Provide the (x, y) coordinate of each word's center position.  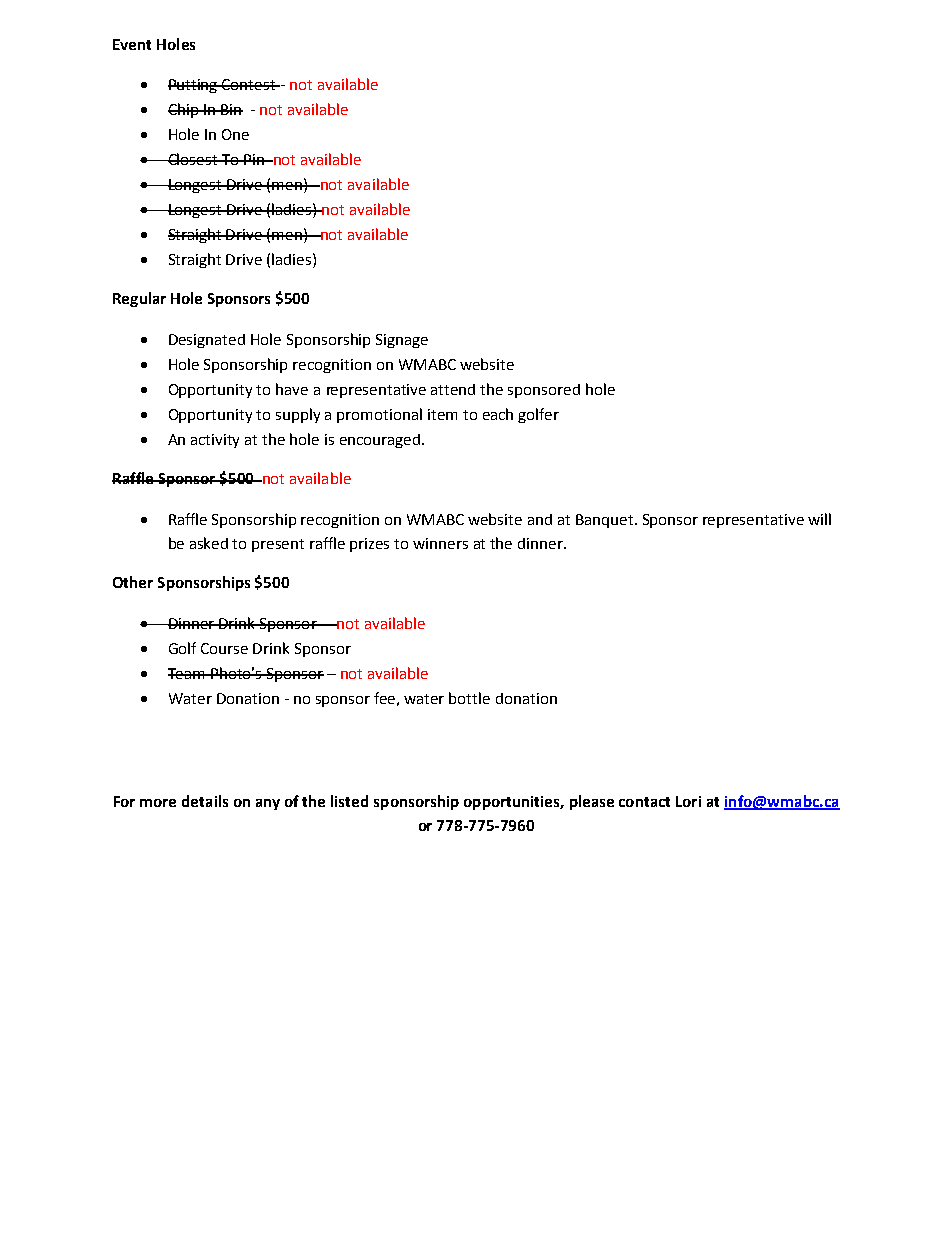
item (442, 414)
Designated (207, 341)
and (540, 519)
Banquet (604, 521)
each (498, 414)
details (205, 801)
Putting (194, 86)
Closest (193, 159)
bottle (469, 698)
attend (453, 389)
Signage (402, 341)
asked (209, 543)
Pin (254, 159)
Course (224, 648)
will (819, 519)
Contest (249, 84)
